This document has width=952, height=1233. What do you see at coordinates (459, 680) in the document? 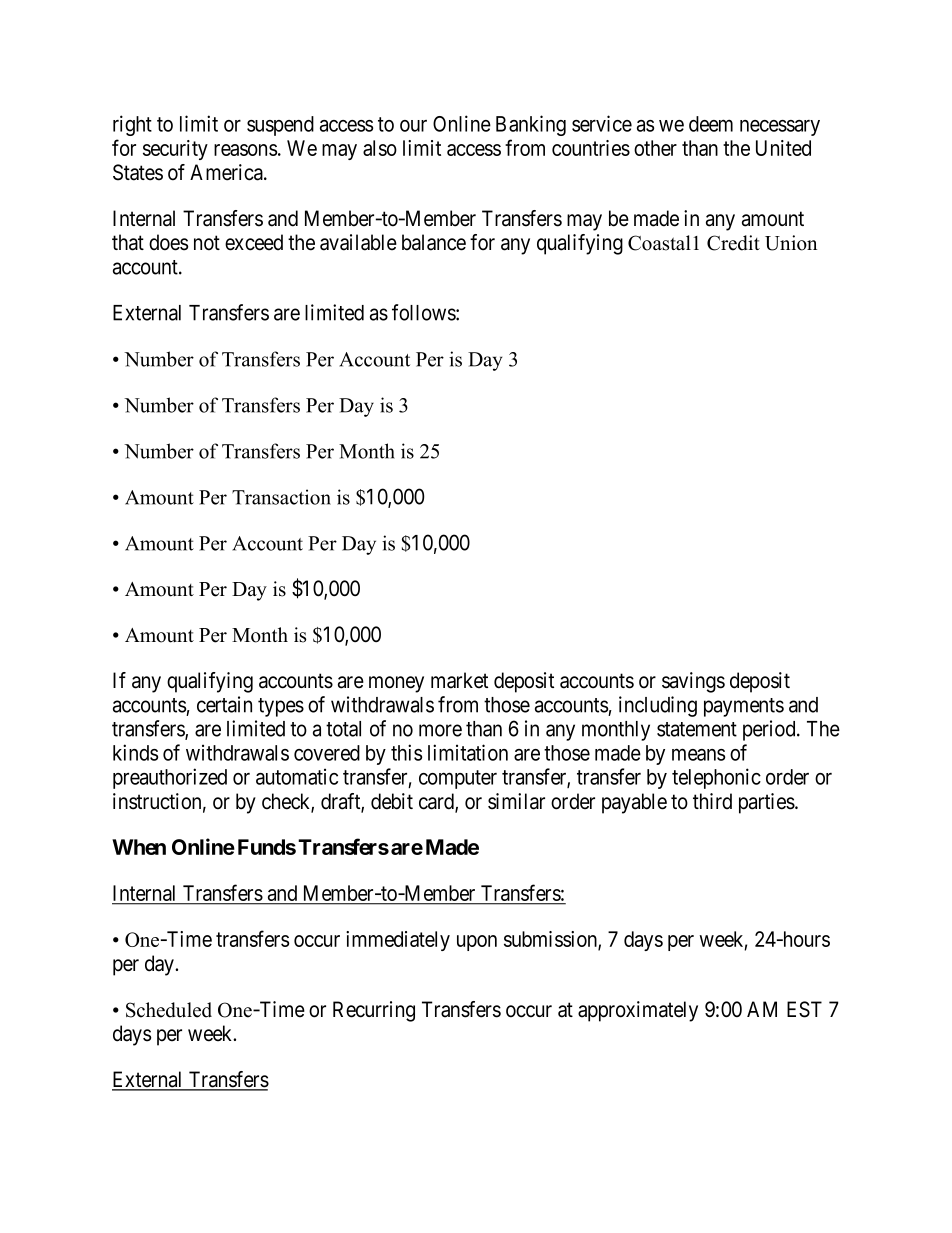
I see `market` at bounding box center [459, 680].
